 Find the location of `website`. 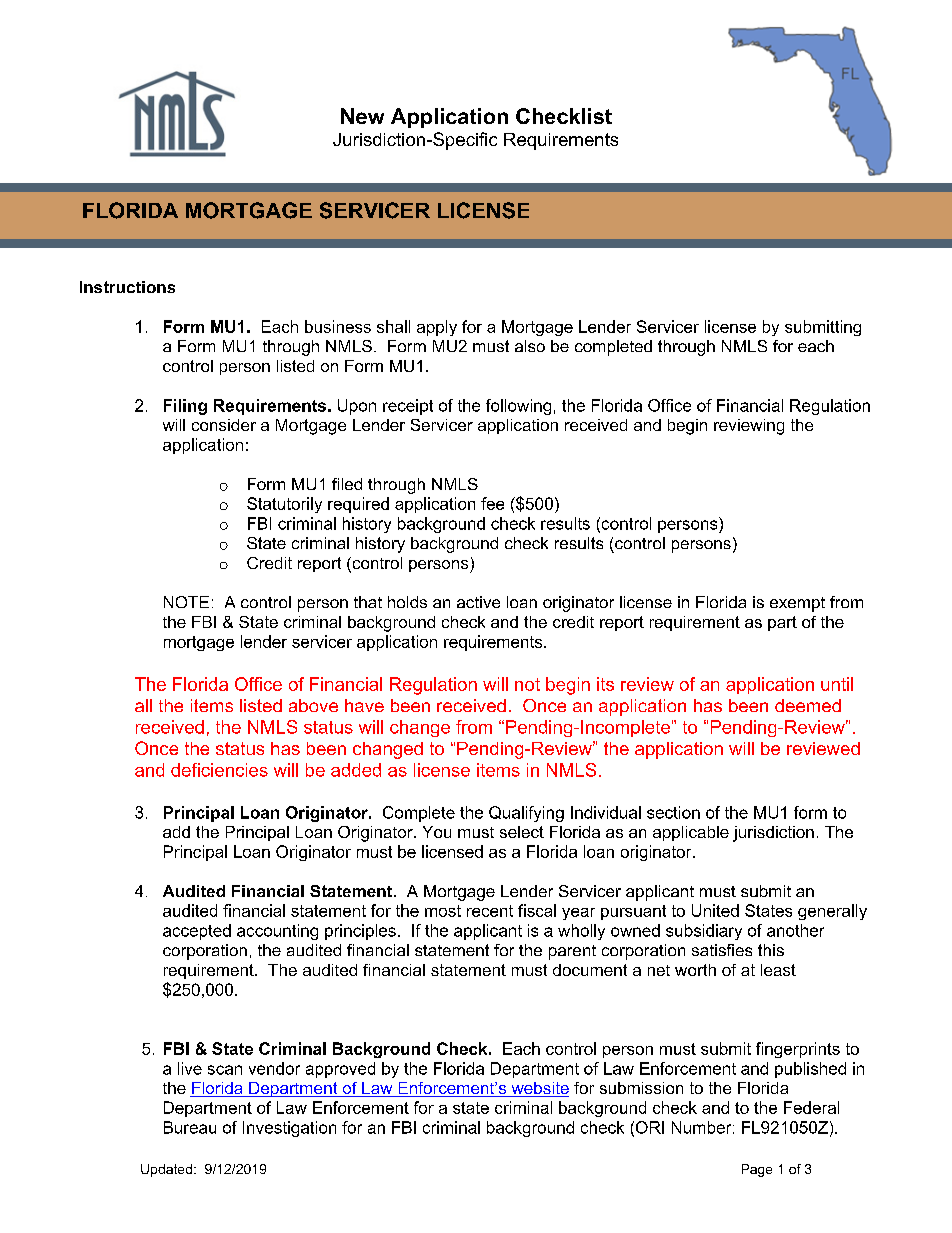

website is located at coordinates (539, 1089).
